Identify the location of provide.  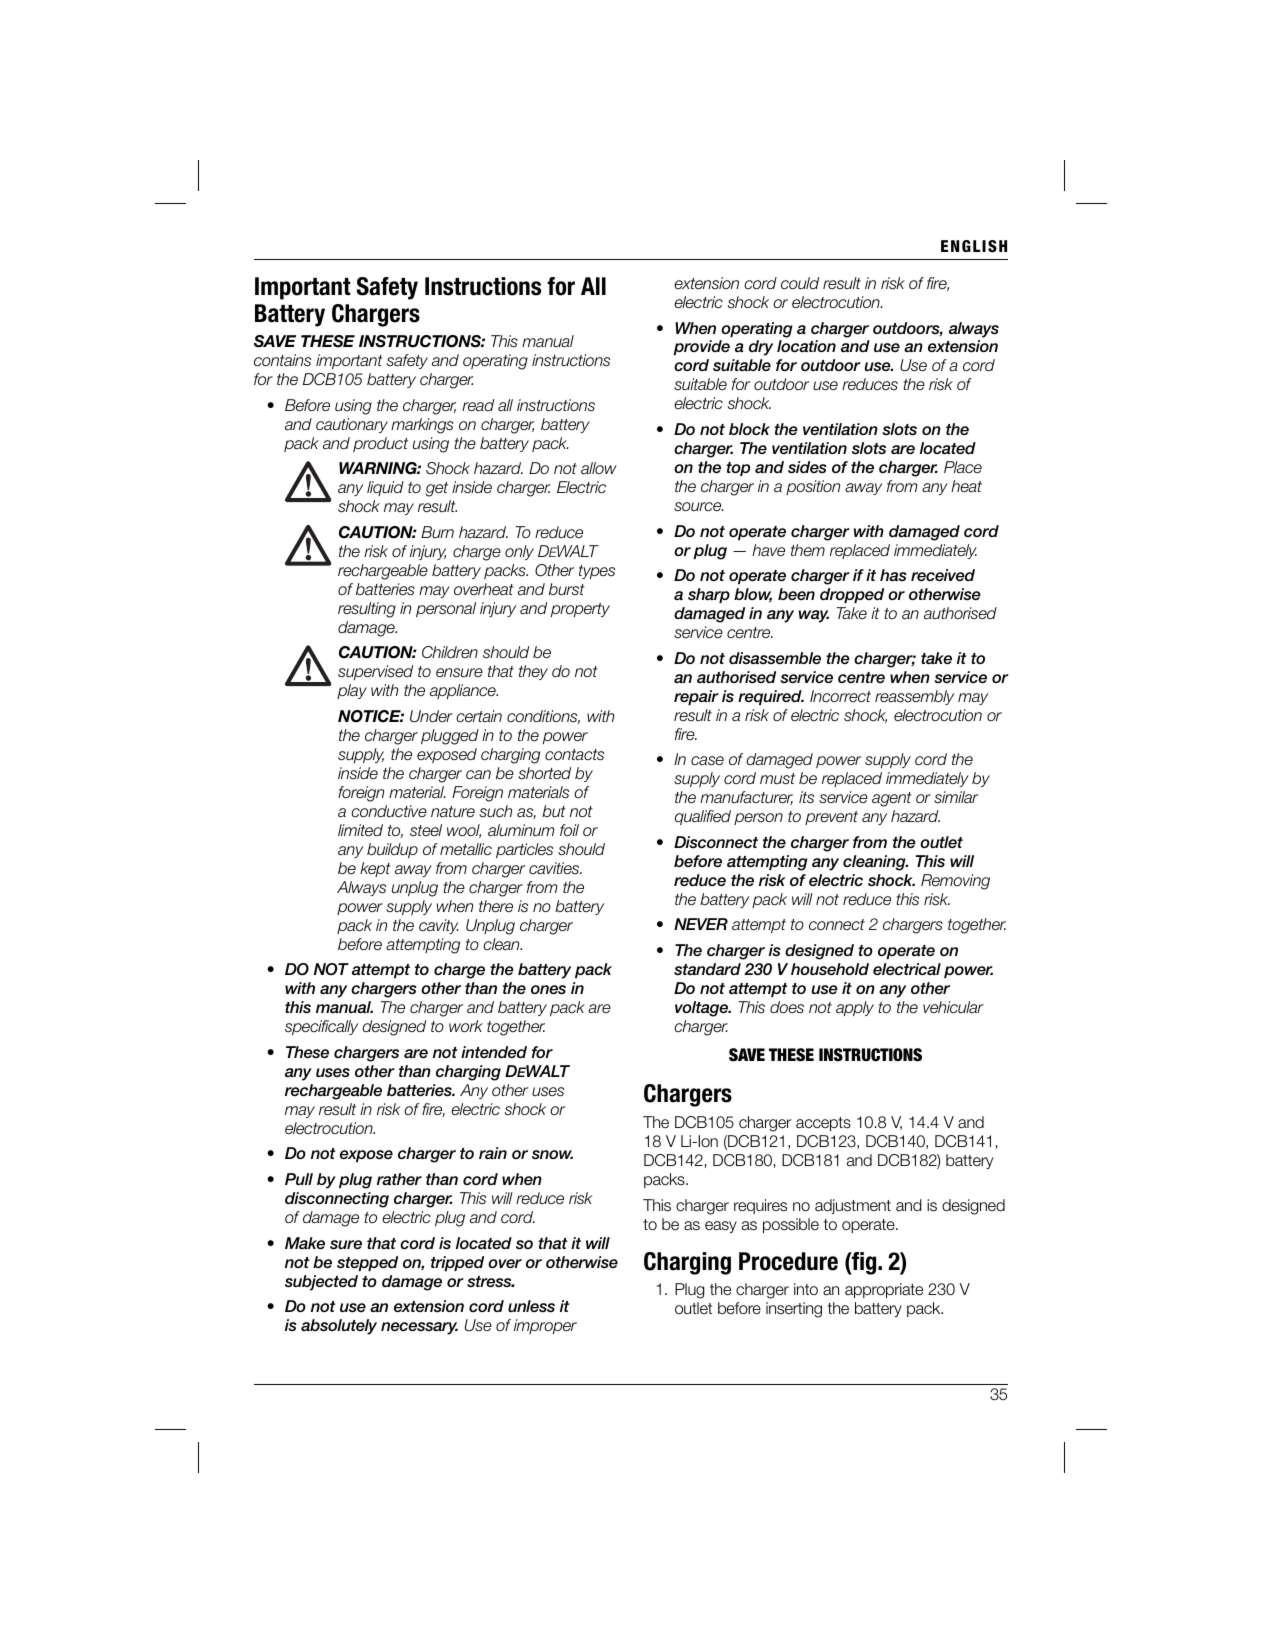
(701, 347).
